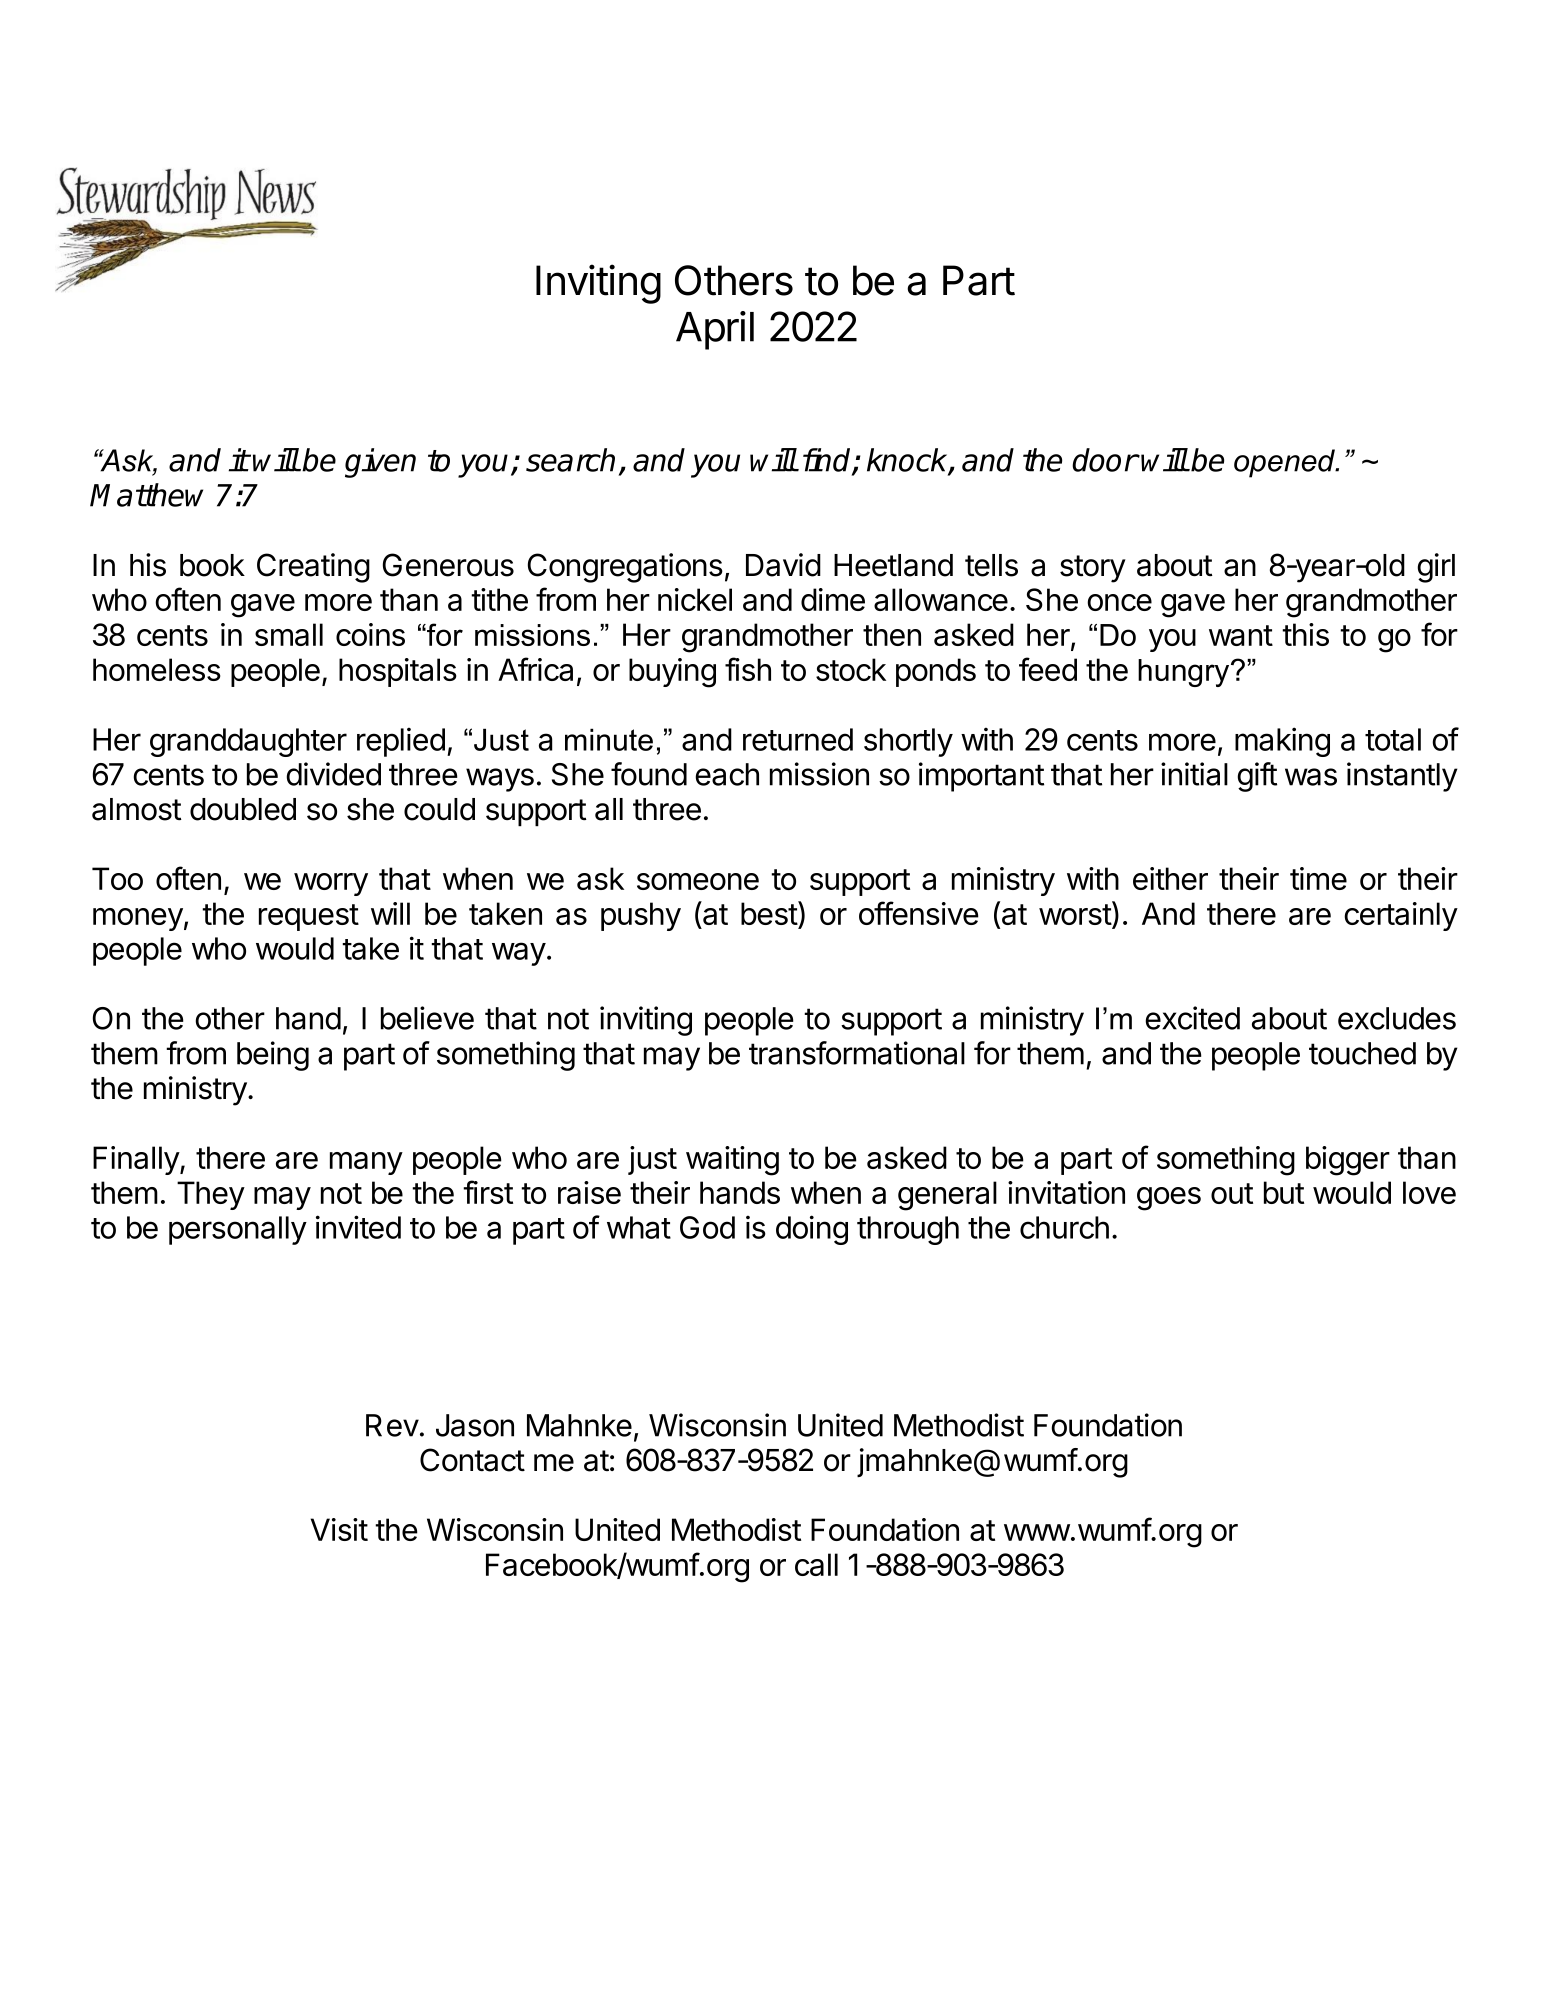 The height and width of the image is (2001, 1547). What do you see at coordinates (309, 917) in the image?
I see `request` at bounding box center [309, 917].
